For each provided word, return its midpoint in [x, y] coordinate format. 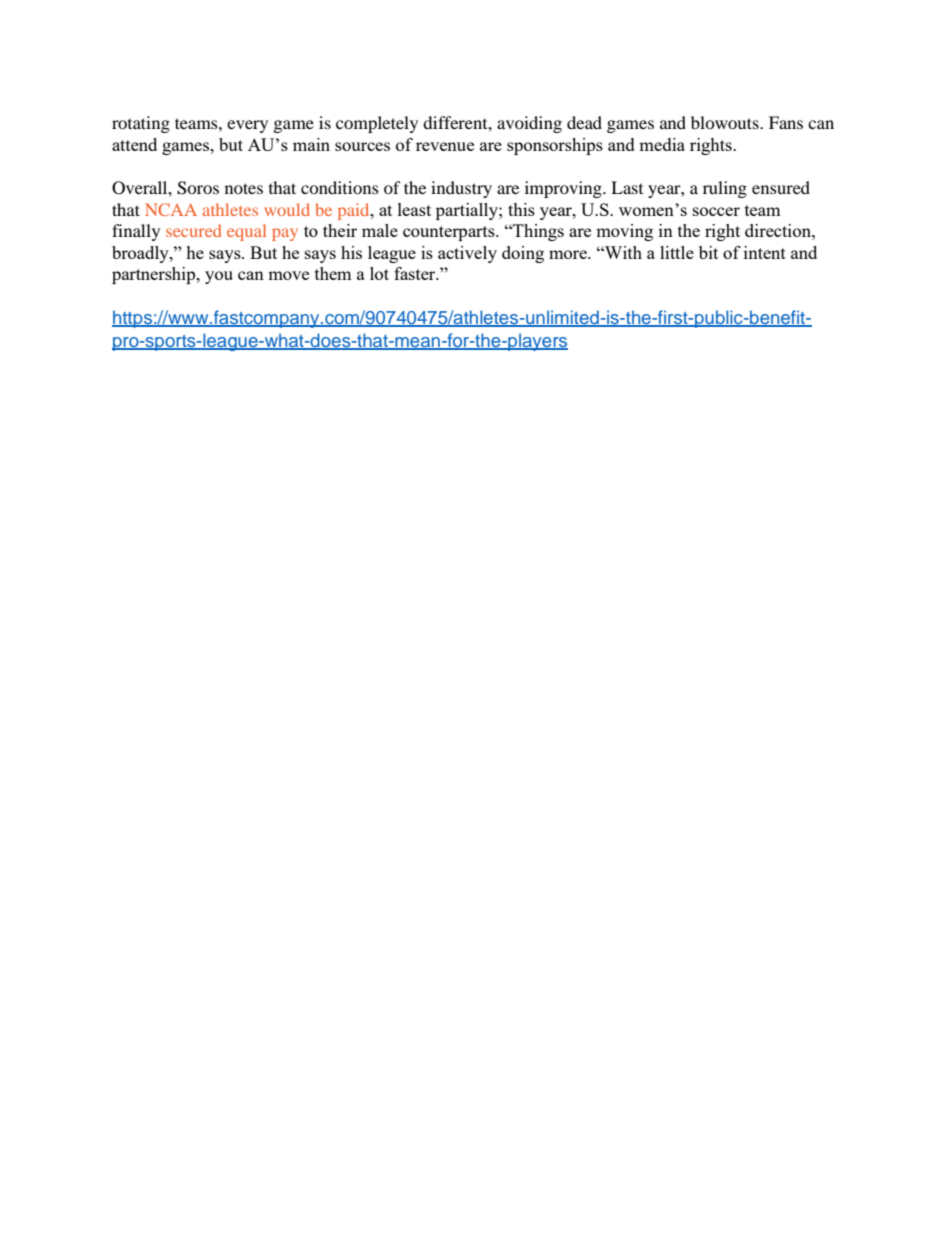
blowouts [726, 122]
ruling [725, 189]
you [219, 277]
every [247, 126]
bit [708, 252]
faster [416, 273]
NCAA [171, 209]
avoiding [529, 124]
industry [461, 189]
